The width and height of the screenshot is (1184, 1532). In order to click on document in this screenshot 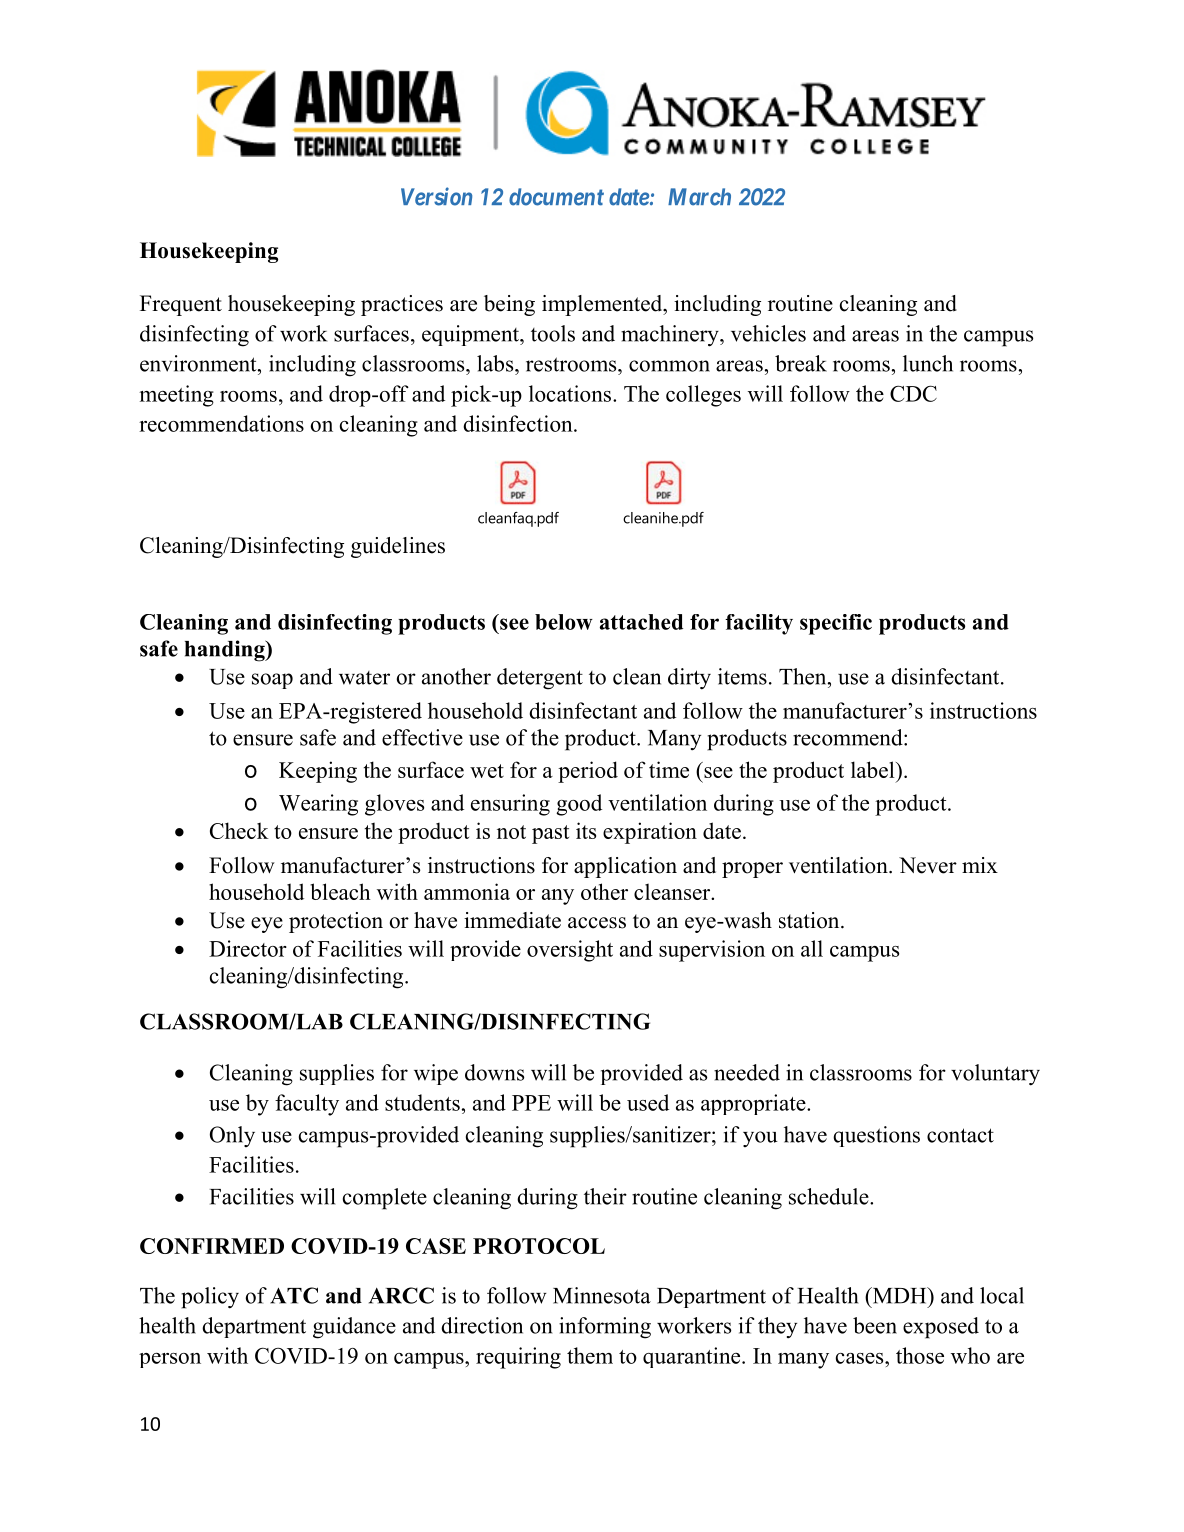, I will do `click(556, 197)`.
